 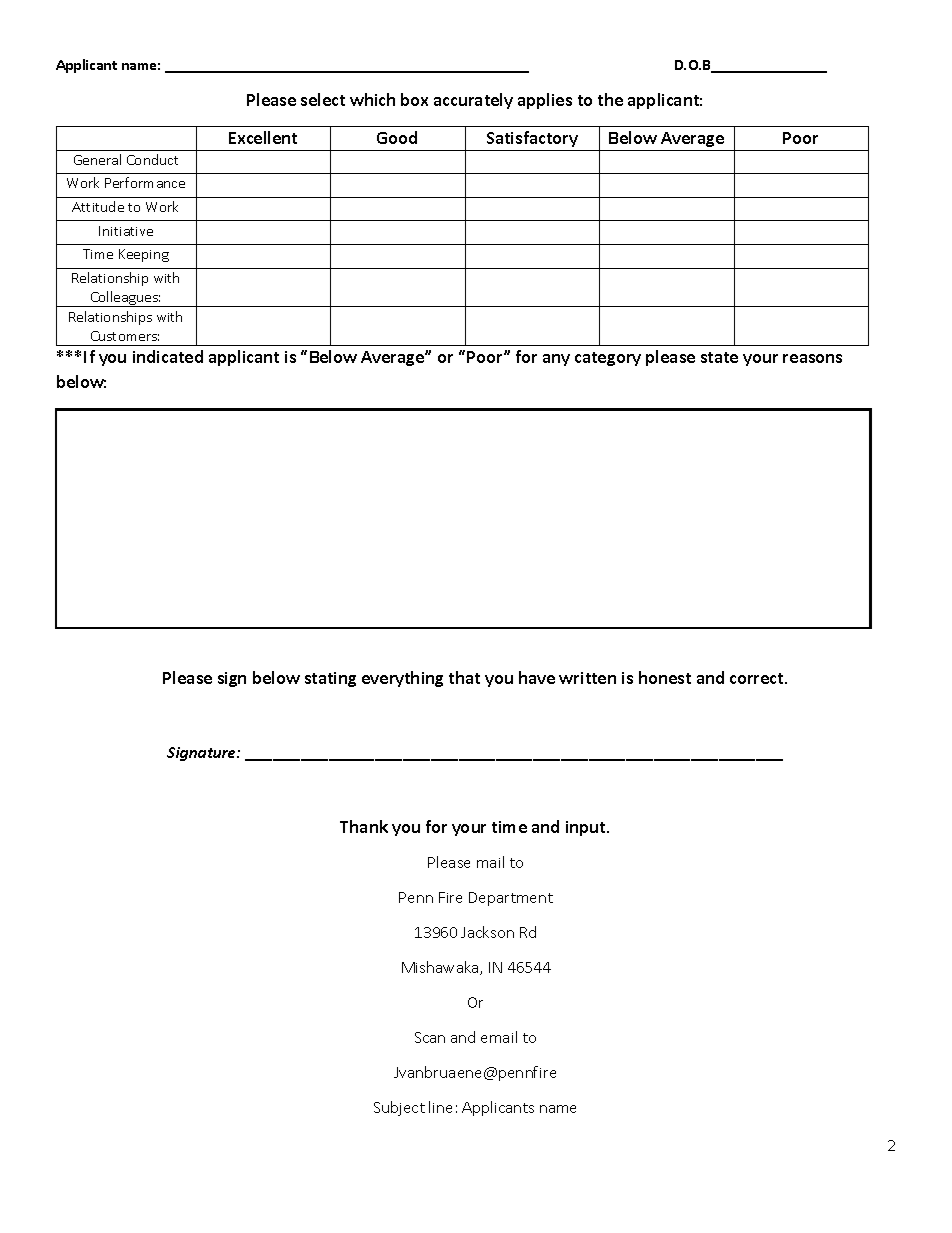 What do you see at coordinates (399, 1108) in the page?
I see `Subject` at bounding box center [399, 1108].
